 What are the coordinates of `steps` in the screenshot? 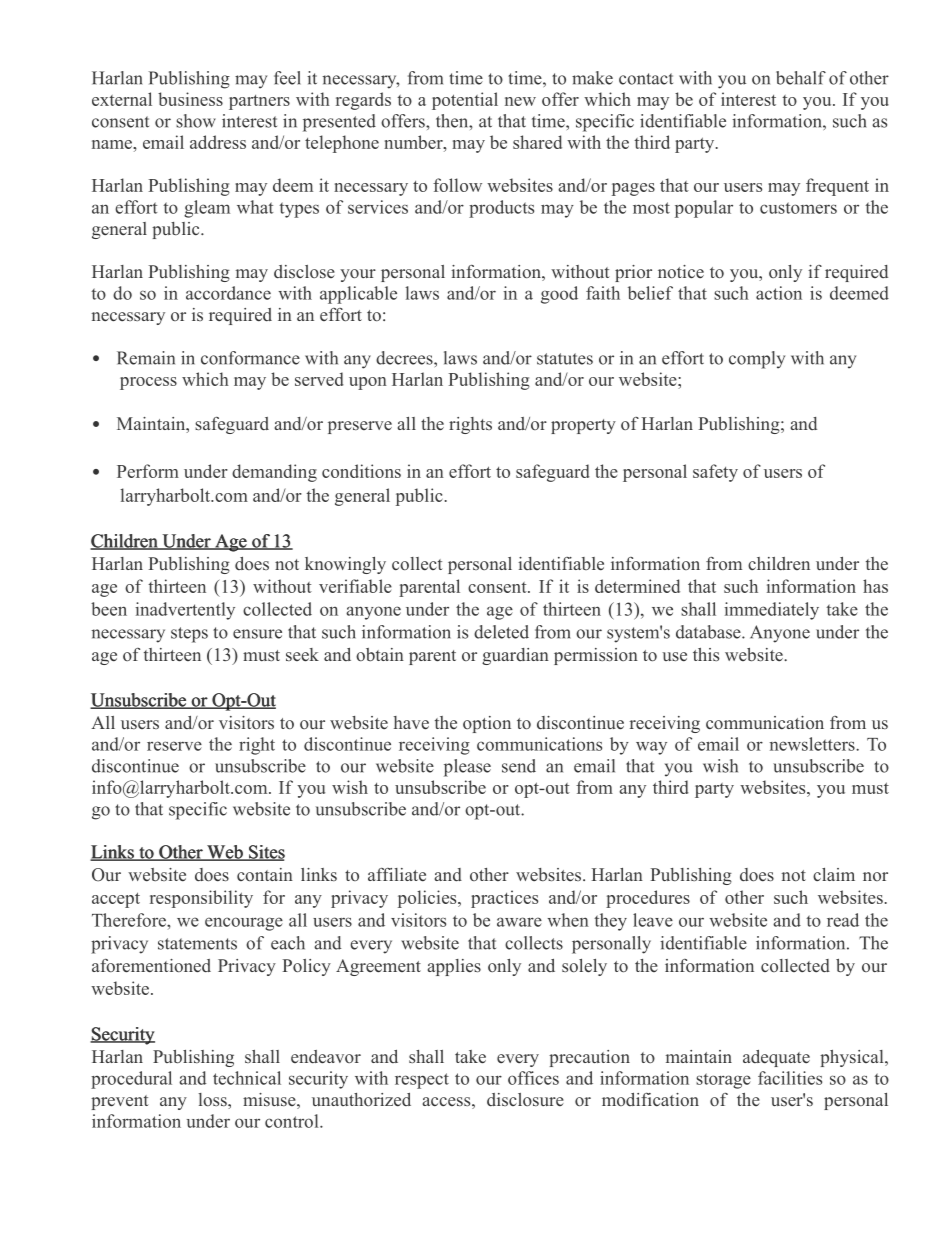 It's located at (189, 635).
